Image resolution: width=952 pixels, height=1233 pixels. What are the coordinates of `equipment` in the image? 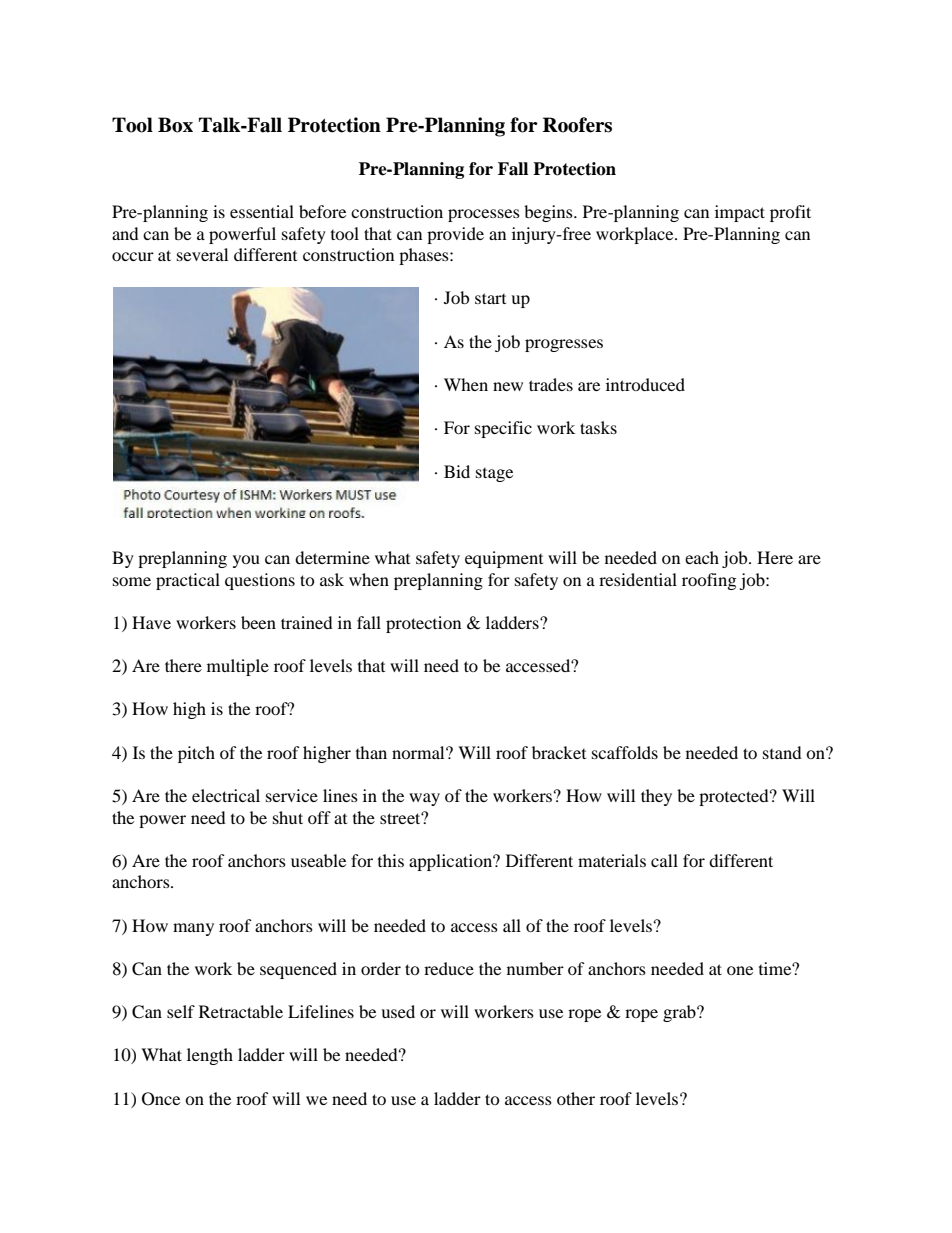 It's located at (504, 559).
